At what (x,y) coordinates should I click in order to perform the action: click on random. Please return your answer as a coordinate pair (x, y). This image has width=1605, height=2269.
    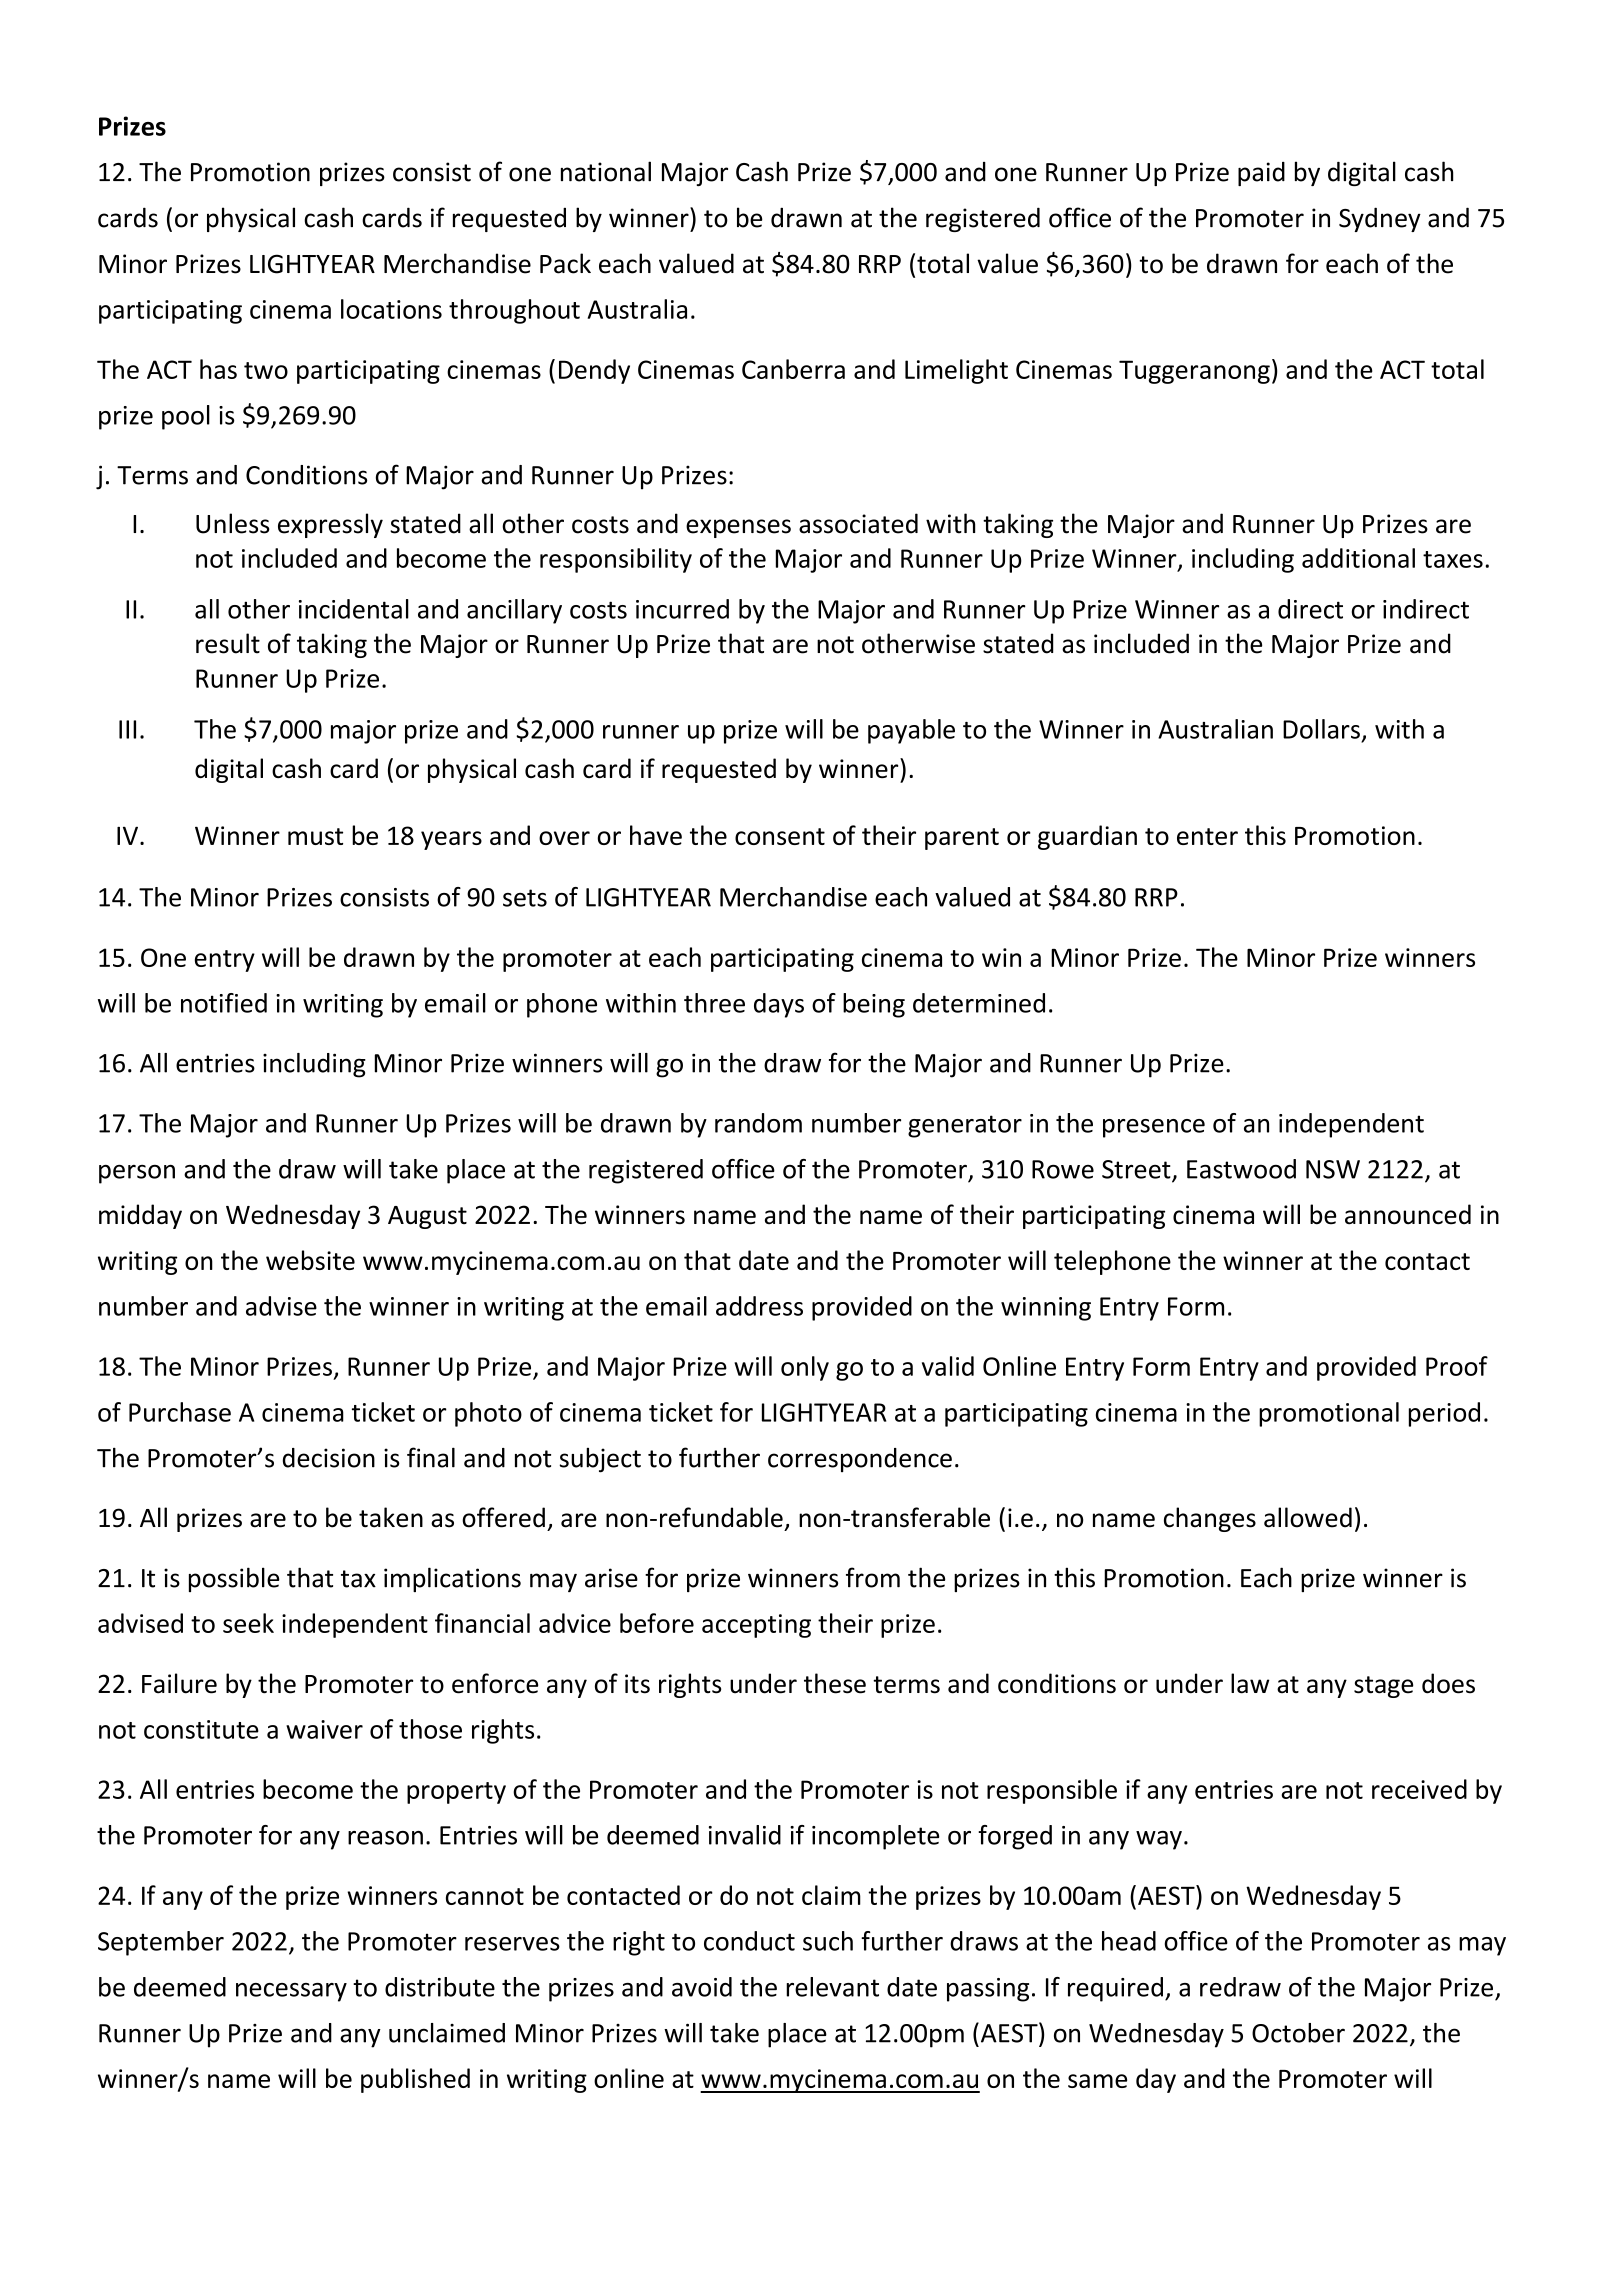
    Looking at the image, I should click on (758, 1123).
